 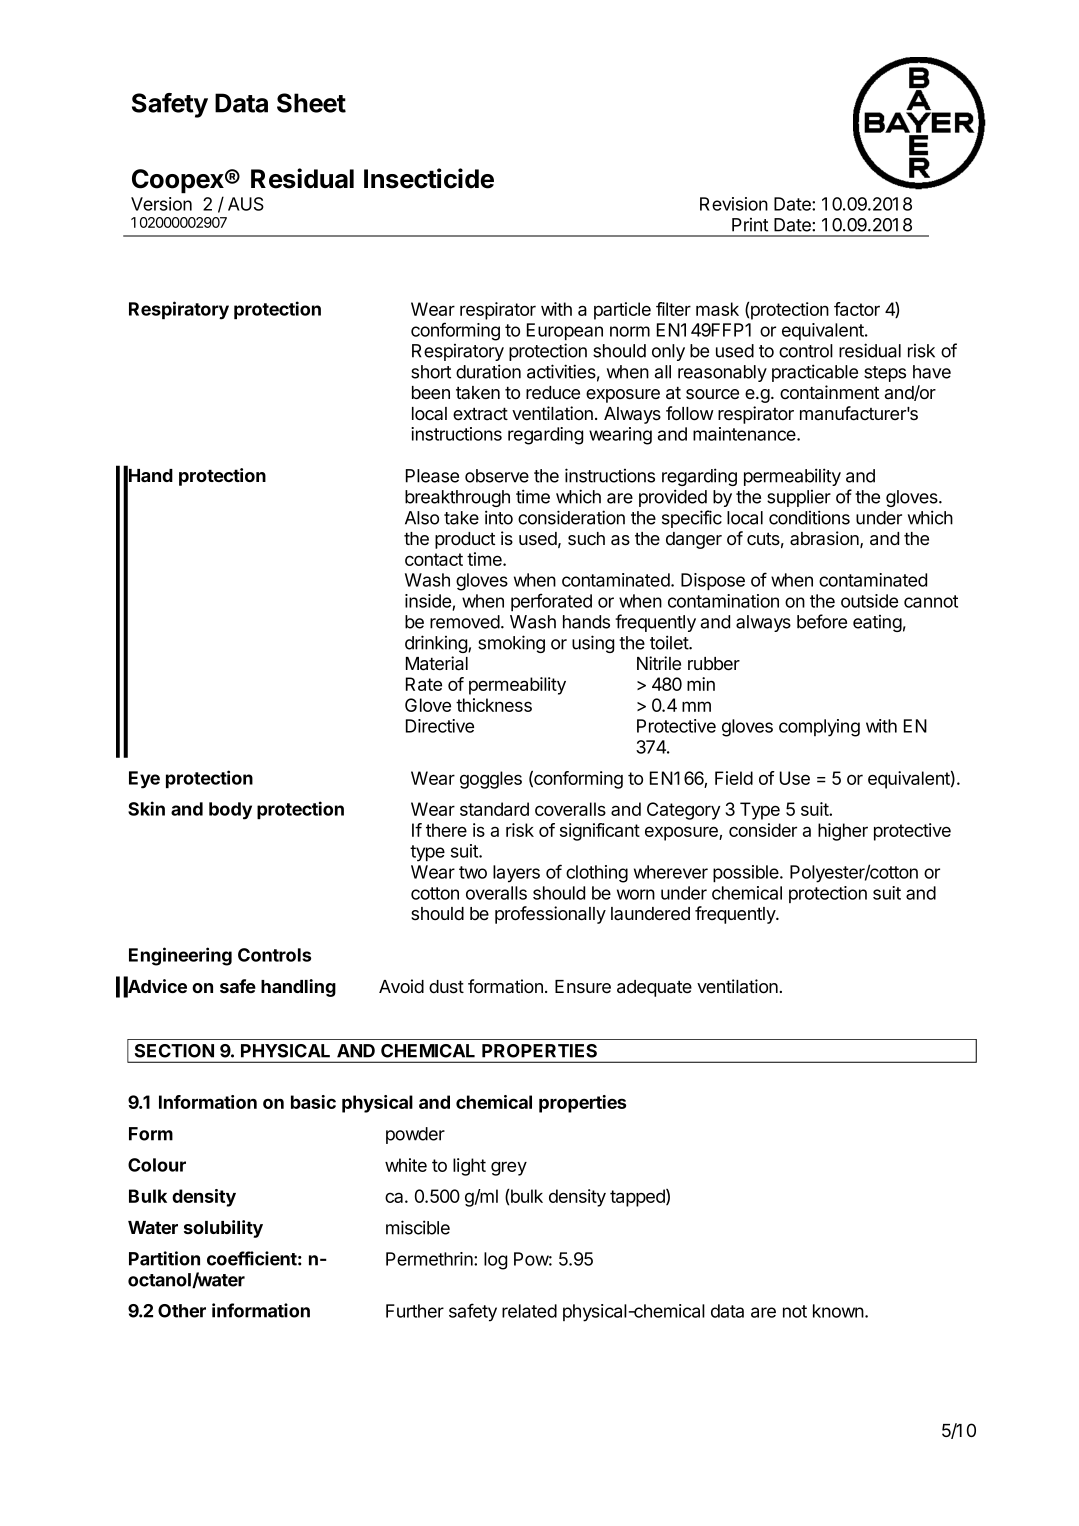 I want to click on possible, so click(x=747, y=873).
